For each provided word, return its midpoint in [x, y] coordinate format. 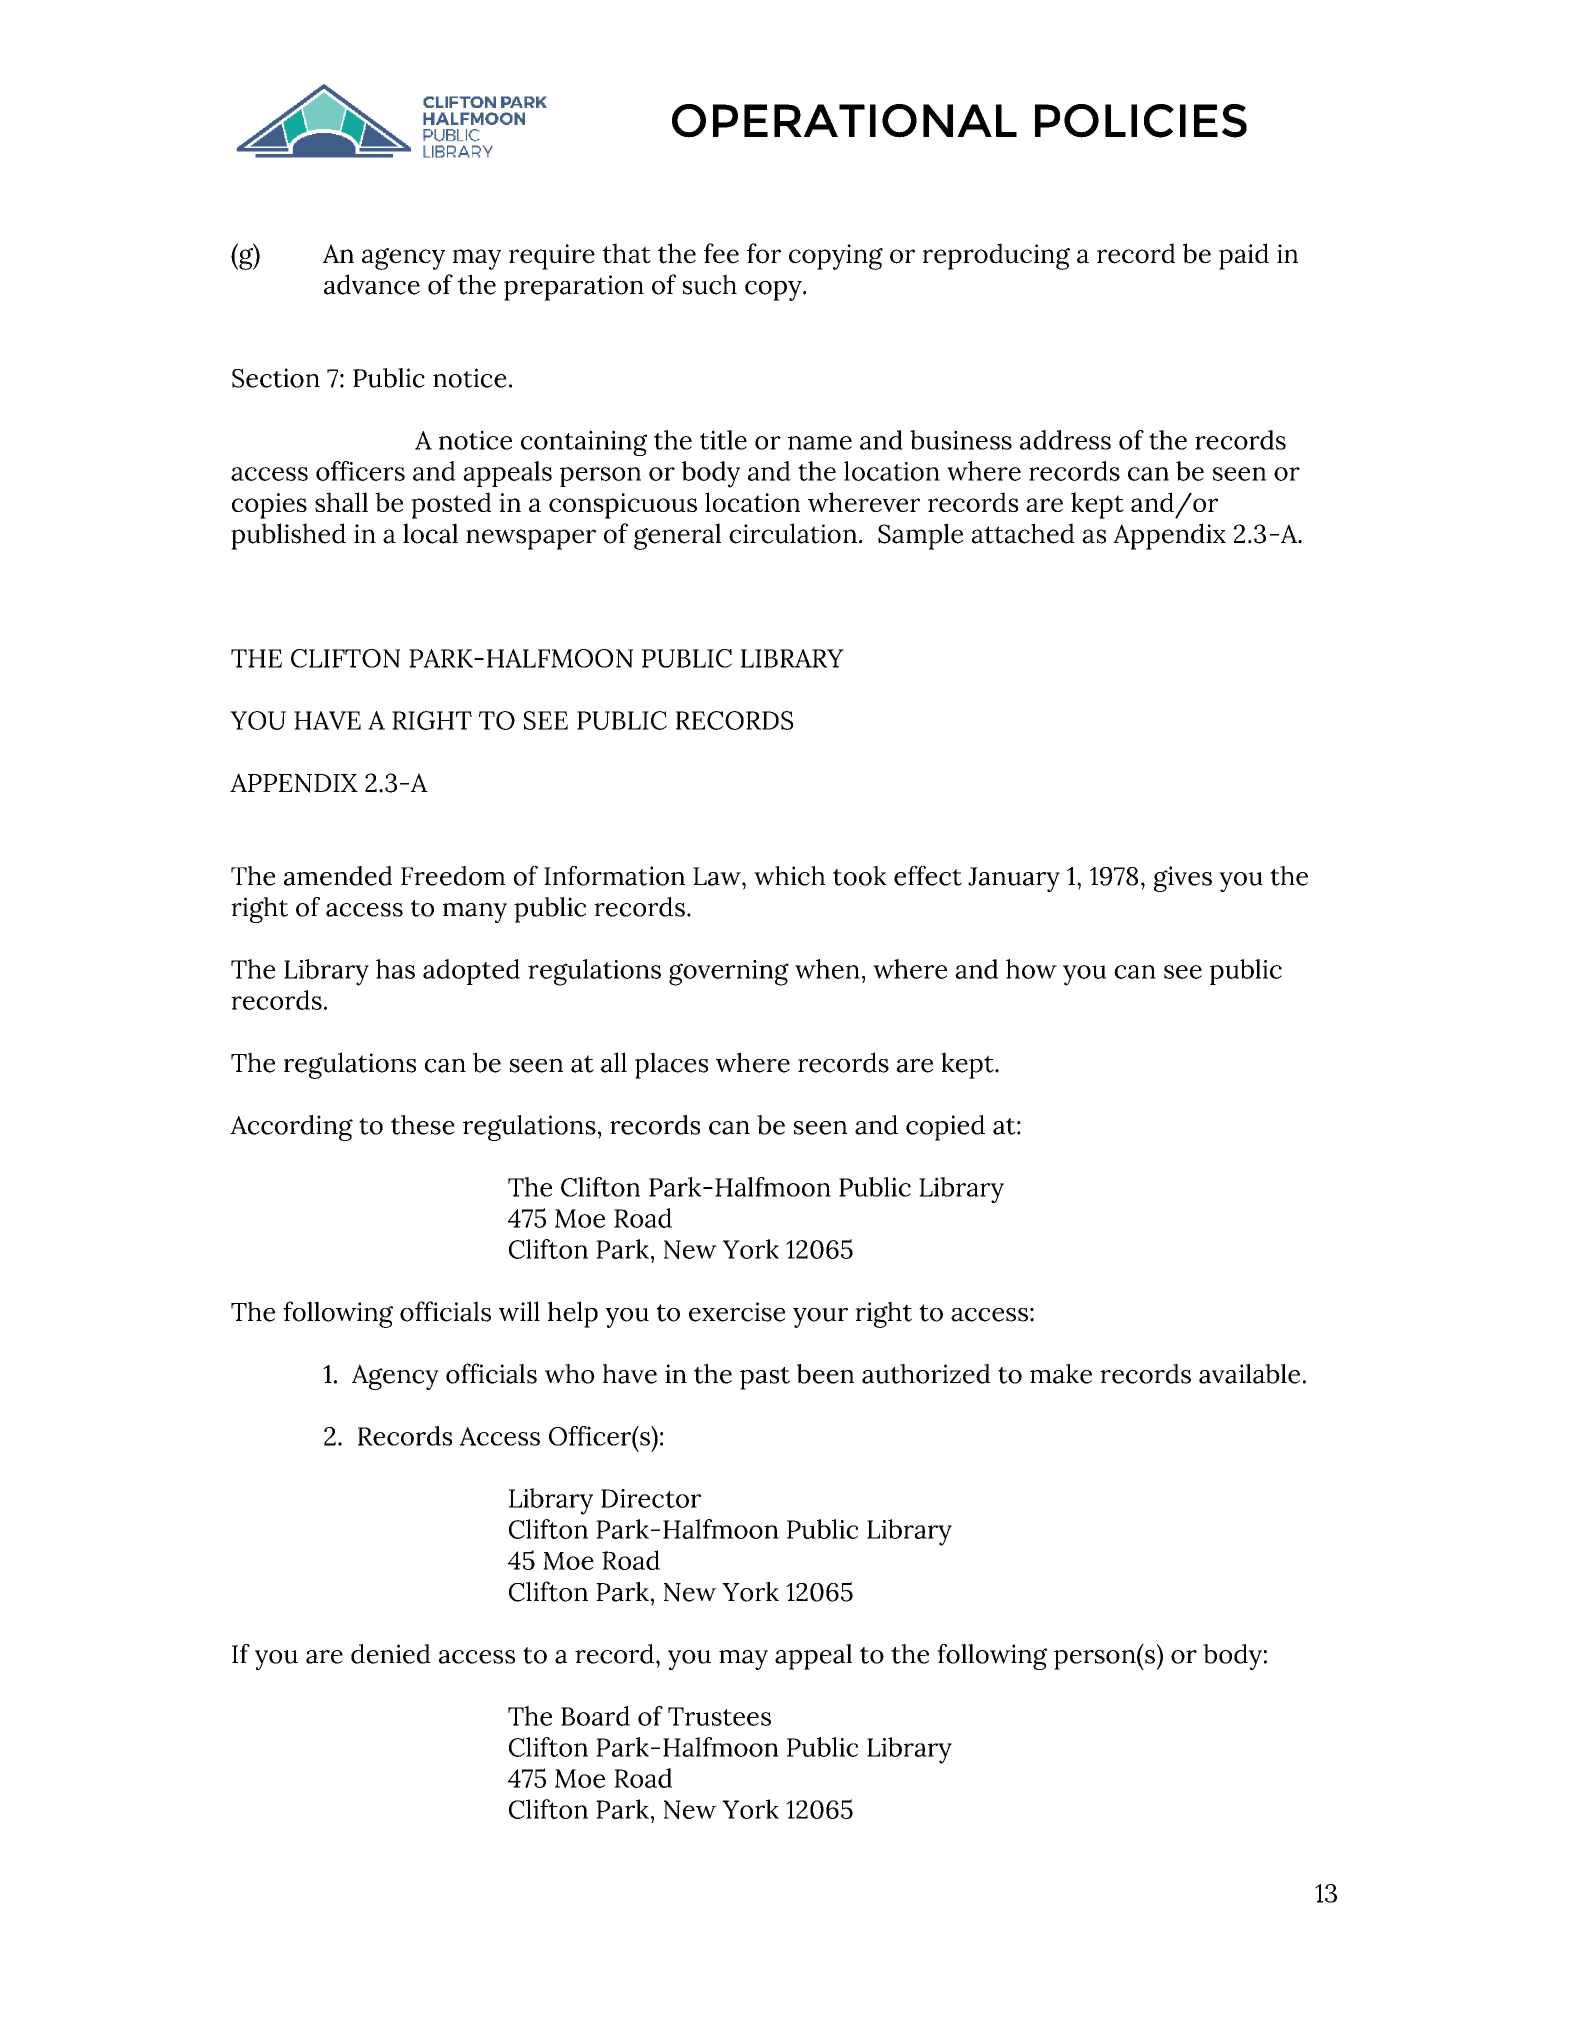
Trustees [719, 1716]
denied [391, 1654]
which [789, 876]
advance [372, 284]
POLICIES [1141, 121]
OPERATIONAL [844, 121]
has [395, 969]
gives [1183, 879]
